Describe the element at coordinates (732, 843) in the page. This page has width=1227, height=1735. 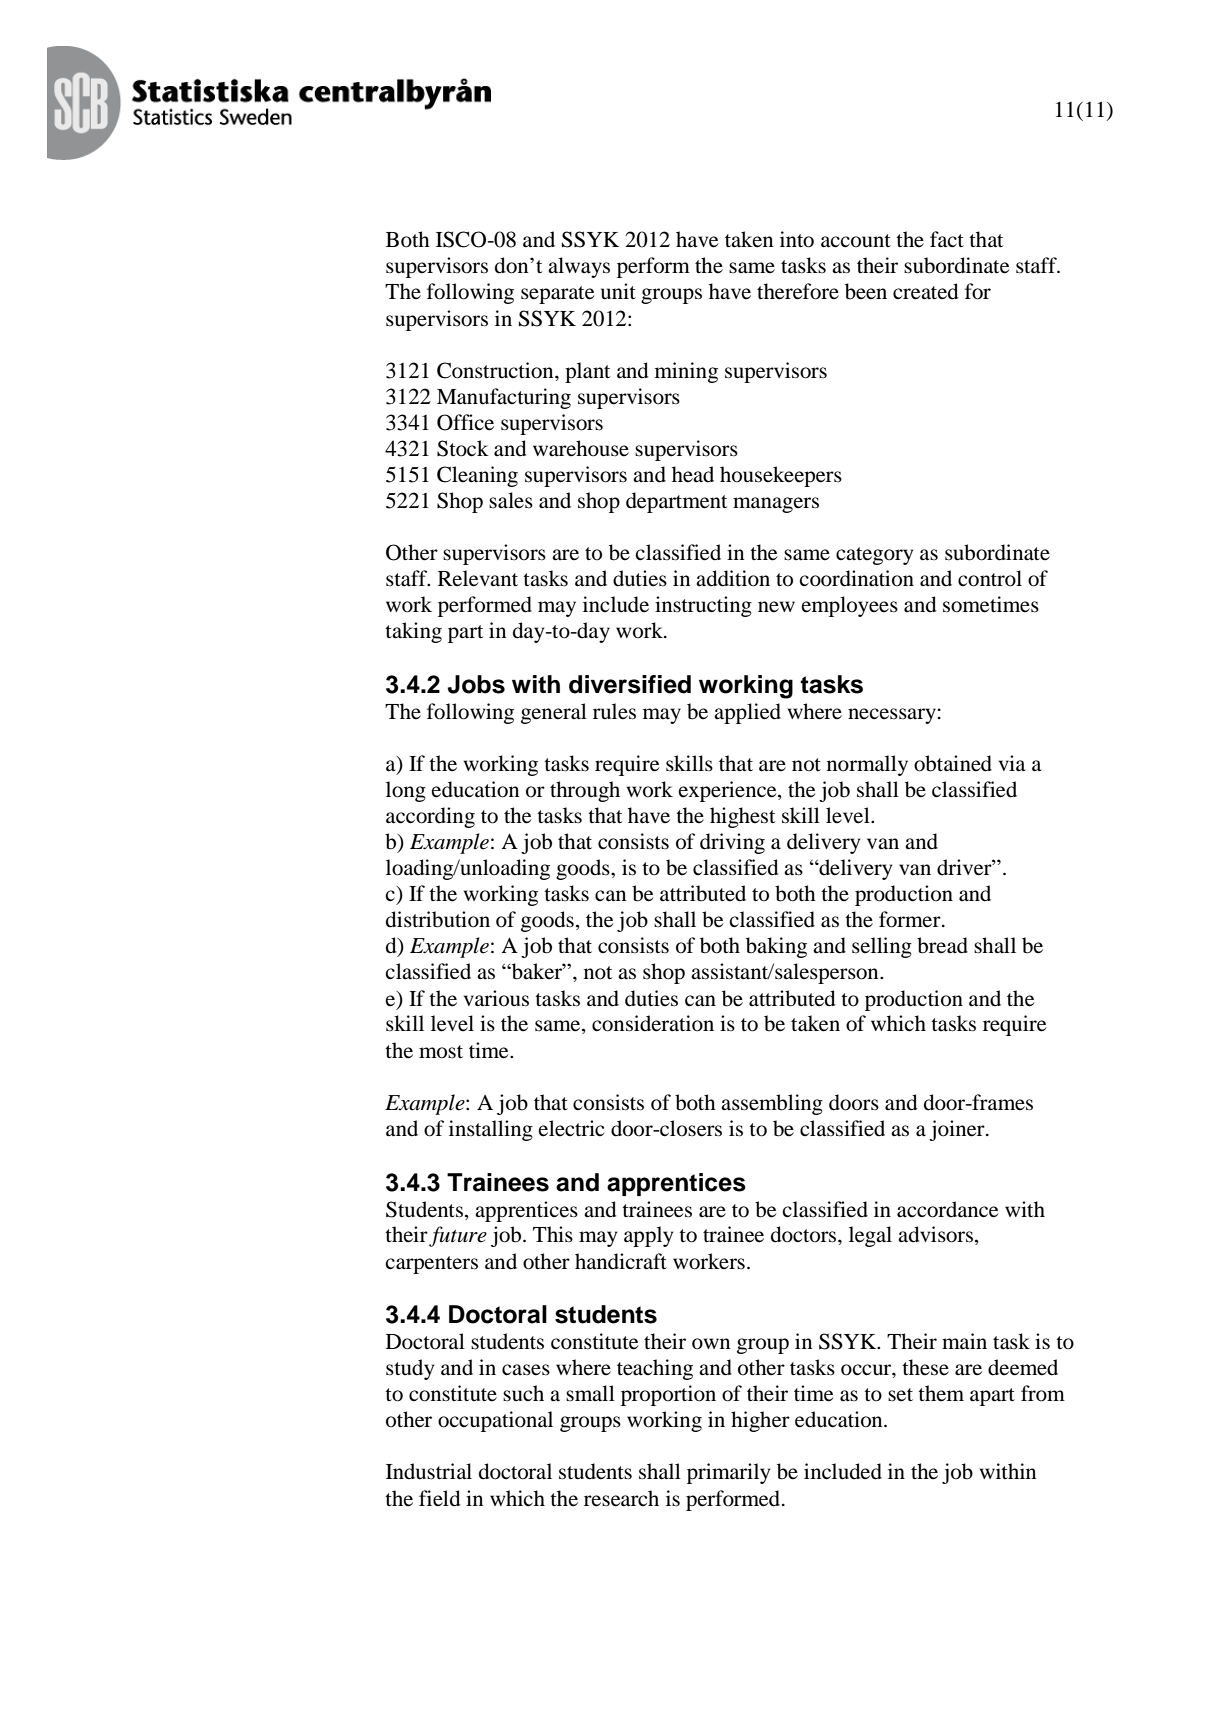
I see `driving` at that location.
